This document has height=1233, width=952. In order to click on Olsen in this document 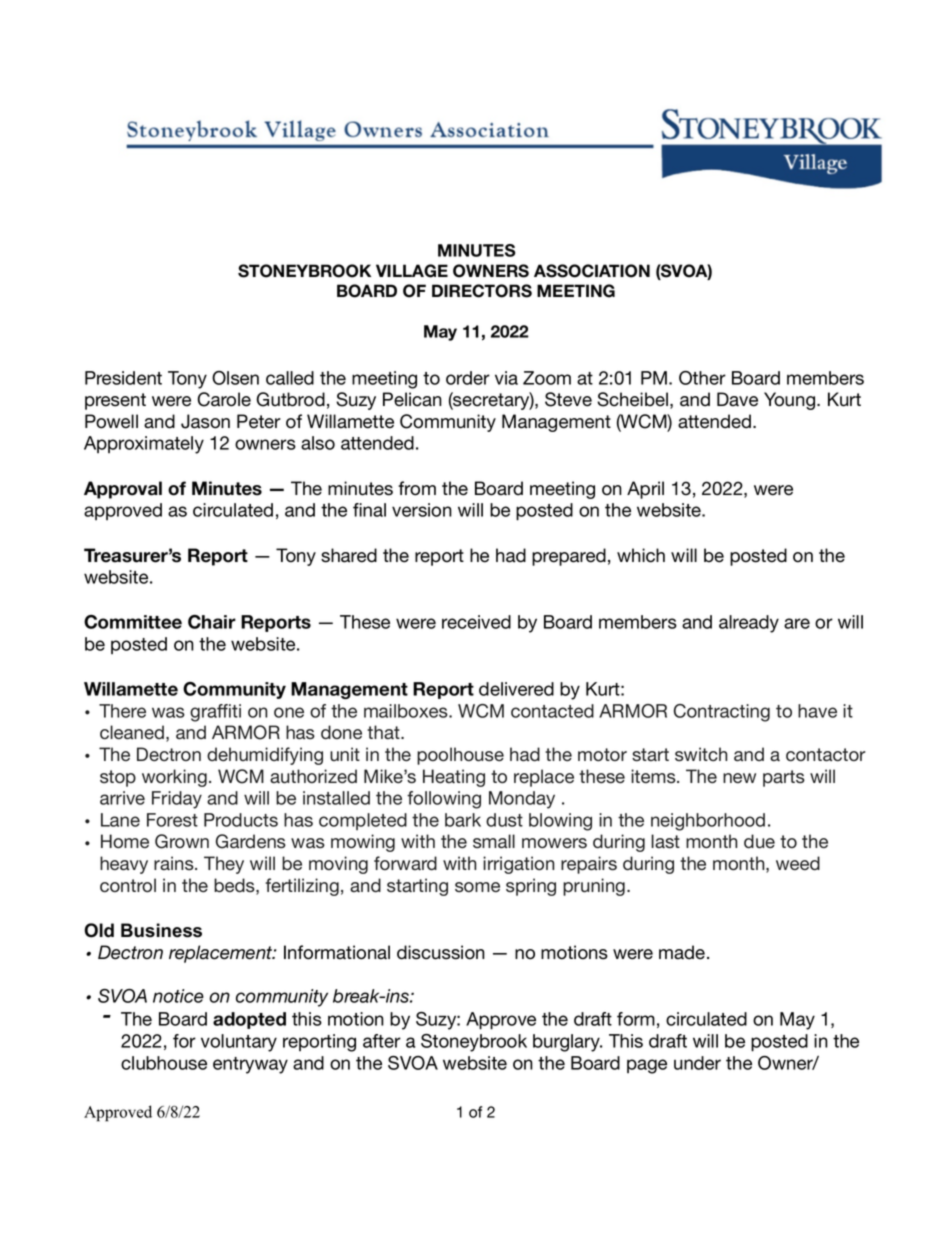, I will do `click(235, 378)`.
